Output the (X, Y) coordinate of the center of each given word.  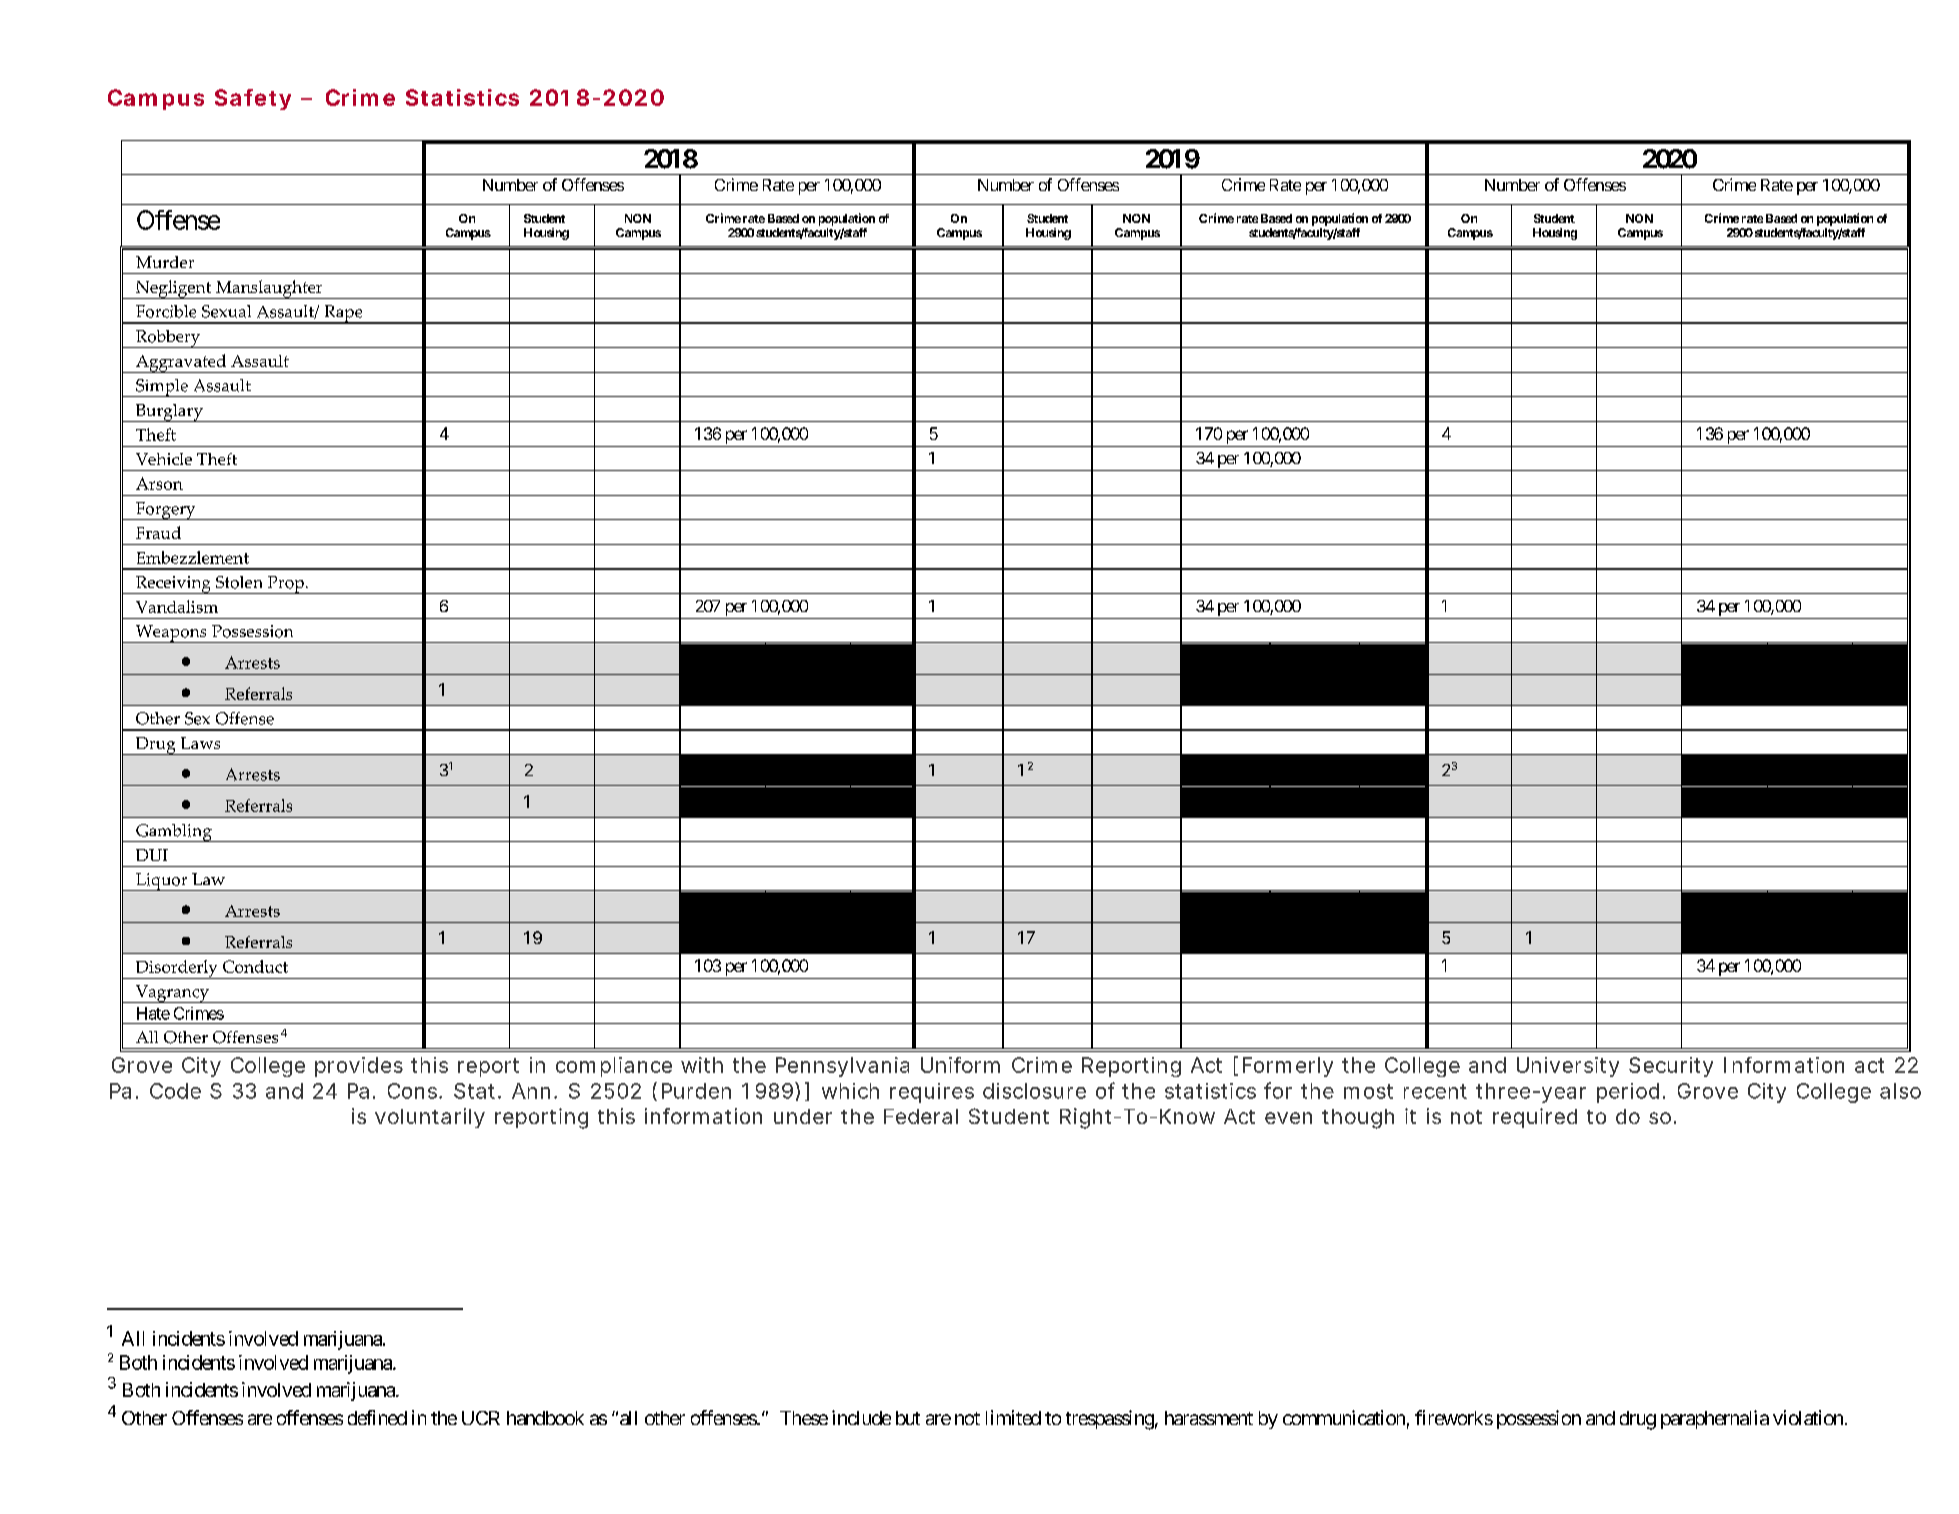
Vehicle (164, 459)
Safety (253, 99)
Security (1671, 1067)
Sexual (226, 311)
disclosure (1034, 1091)
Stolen (239, 582)
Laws (200, 743)
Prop (285, 585)
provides (359, 1067)
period (1628, 1093)
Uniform (960, 1065)
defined (377, 1417)
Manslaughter (269, 289)
